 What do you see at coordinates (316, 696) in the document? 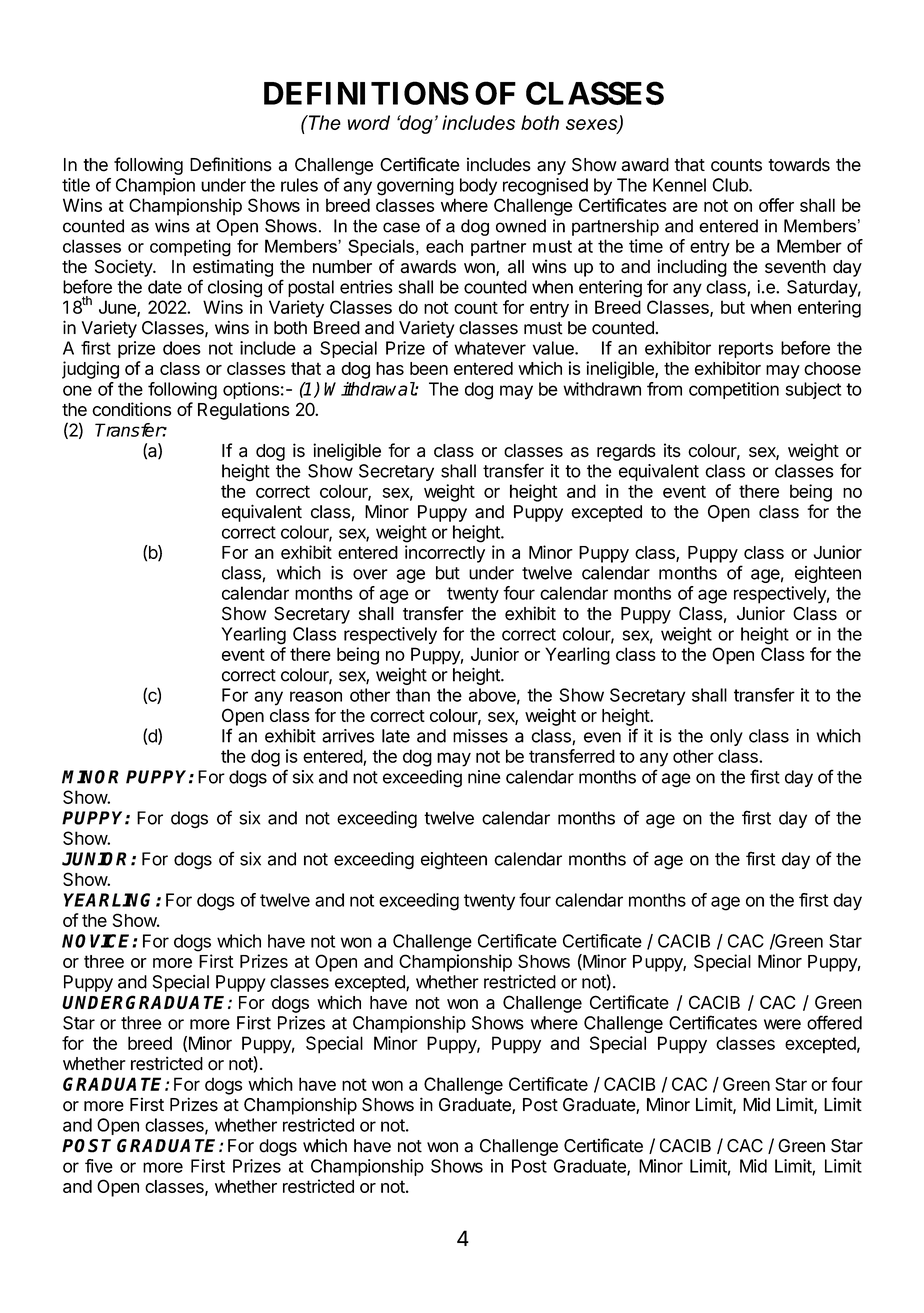
I see `reason` at bounding box center [316, 696].
